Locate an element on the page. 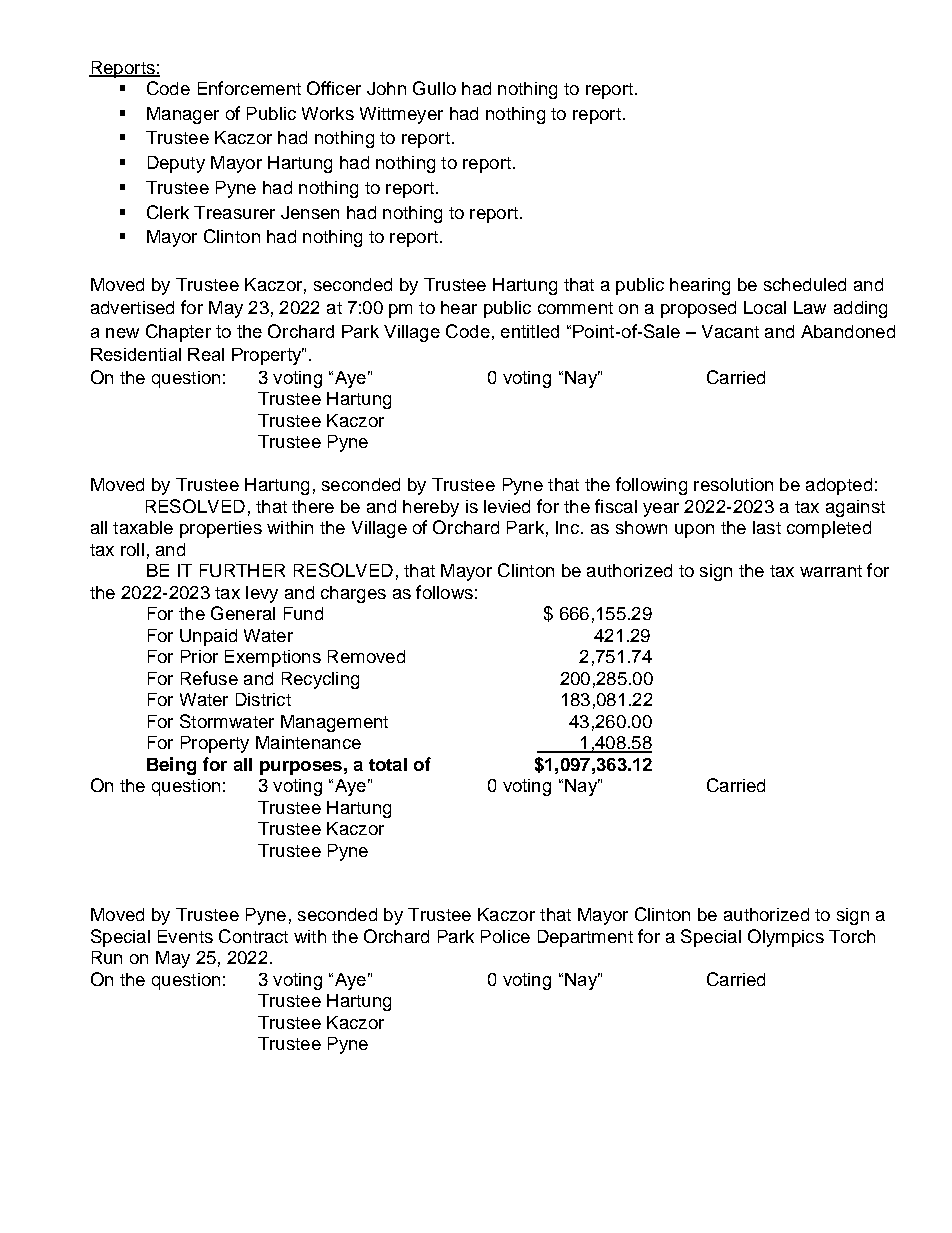 Image resolution: width=952 pixels, height=1233 pixels. Prior is located at coordinates (199, 656).
